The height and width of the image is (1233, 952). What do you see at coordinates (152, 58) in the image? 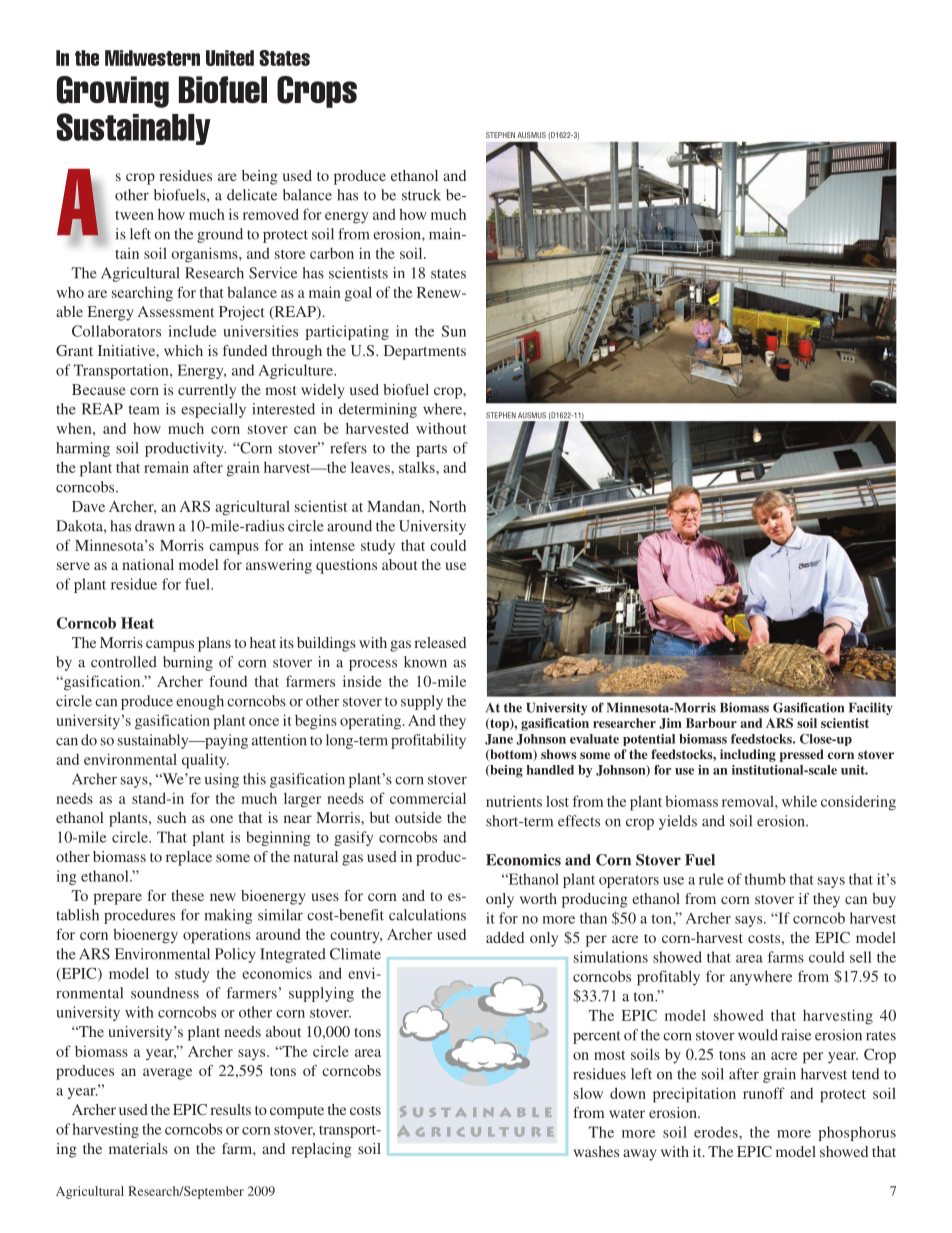
I see `Midwestern` at bounding box center [152, 58].
